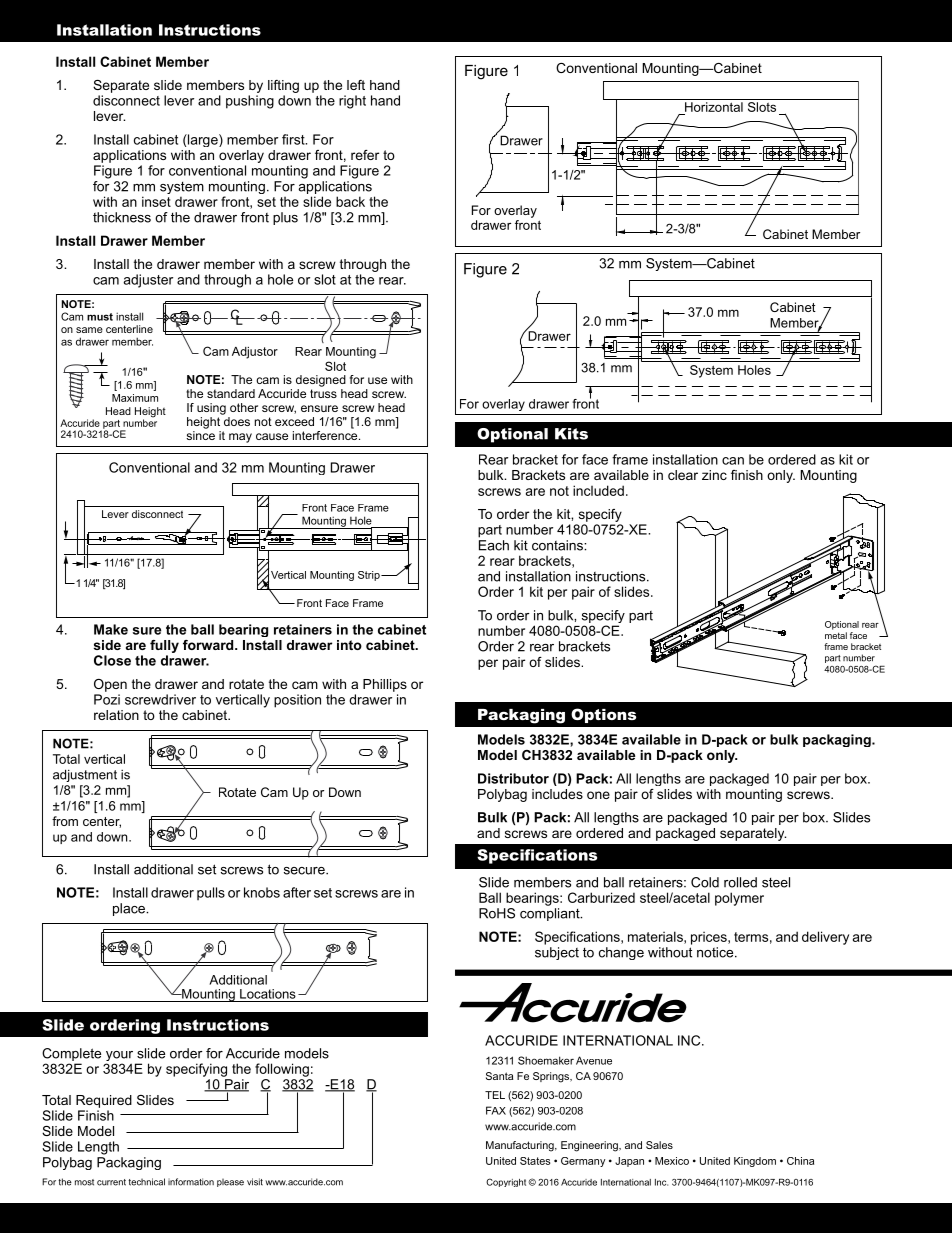 The width and height of the image is (952, 1233). What do you see at coordinates (740, 882) in the image?
I see `rolled` at bounding box center [740, 882].
